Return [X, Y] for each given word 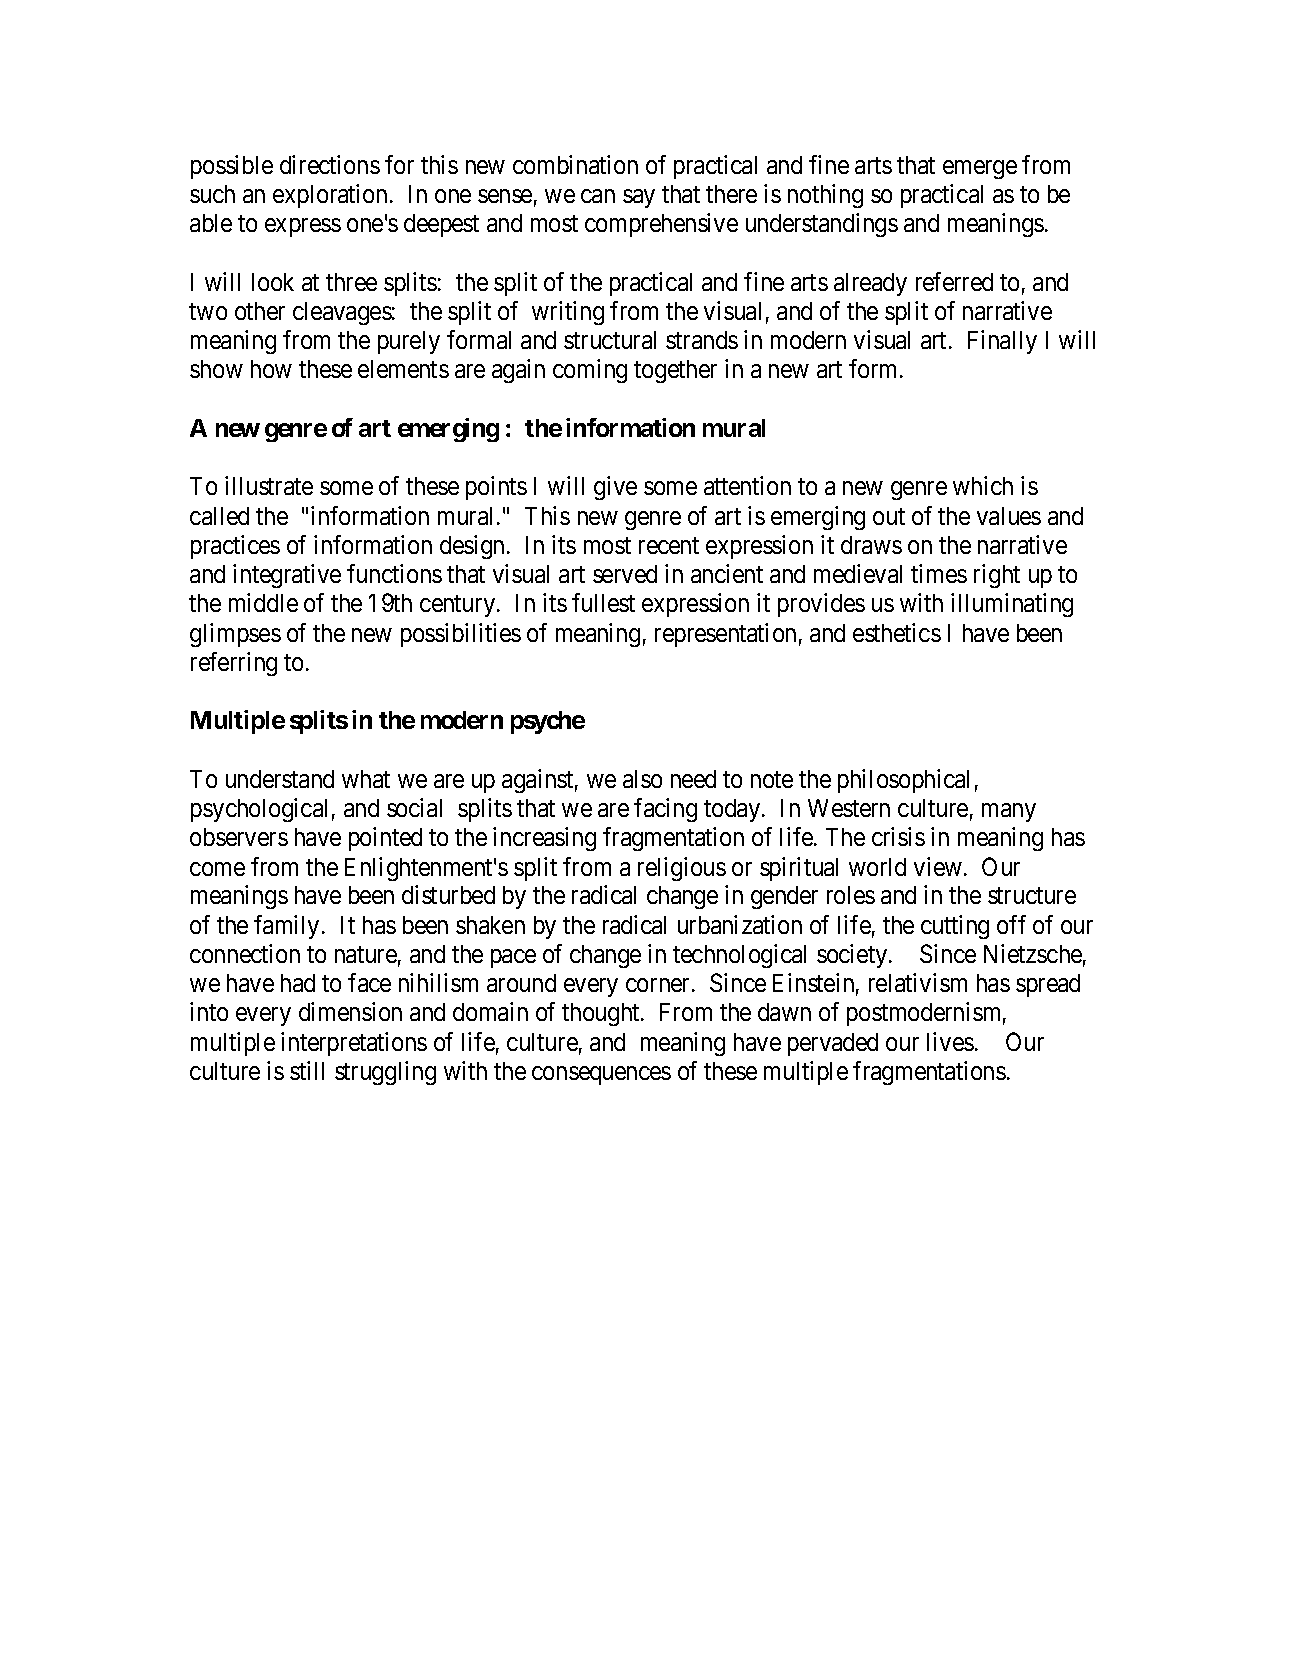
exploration [330, 196]
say [639, 198]
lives [950, 1041]
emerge [980, 169]
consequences [601, 1075]
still [307, 1070]
